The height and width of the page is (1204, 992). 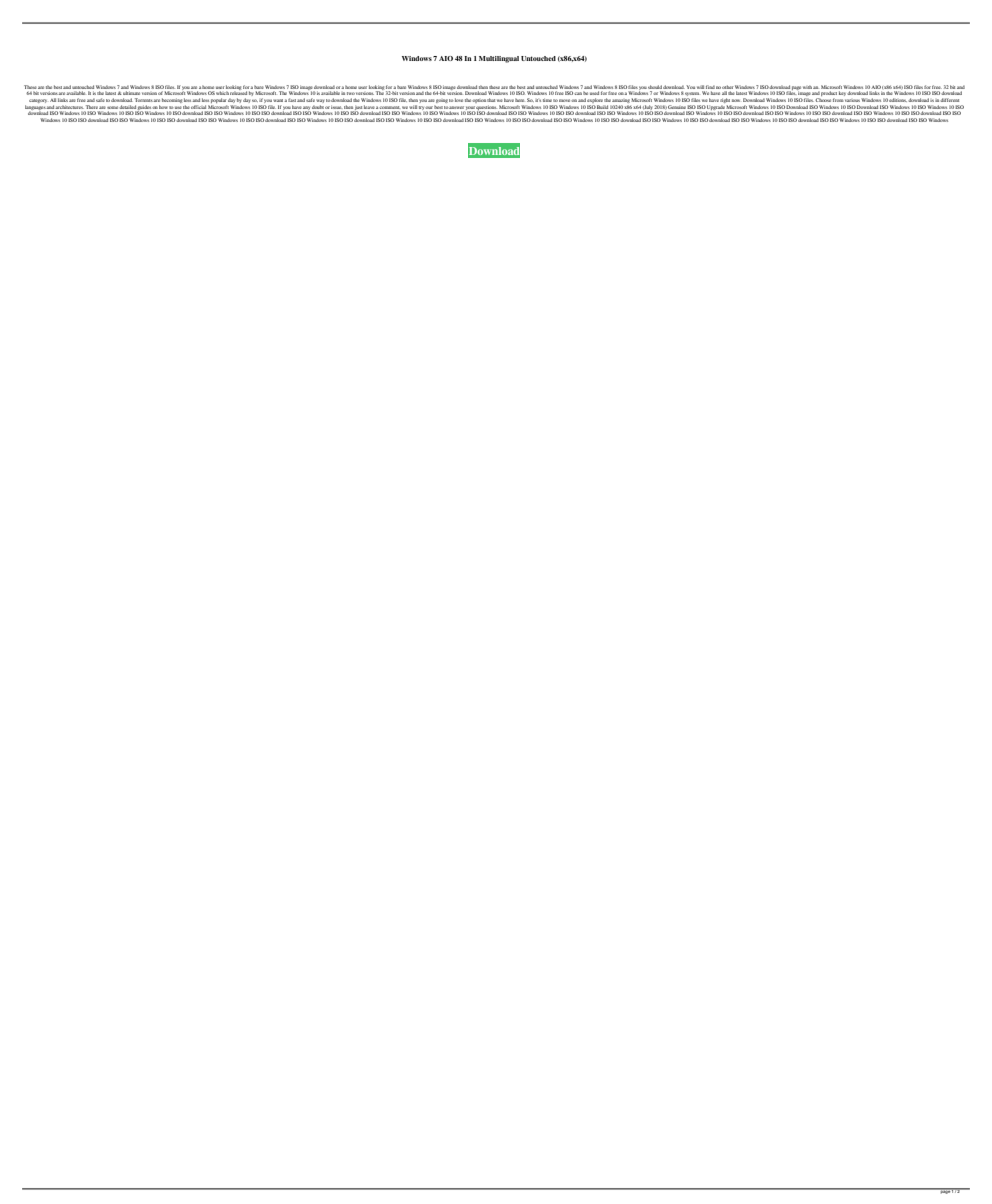 What do you see at coordinates (499, 59) in the page?
I see `Multilingual` at bounding box center [499, 59].
